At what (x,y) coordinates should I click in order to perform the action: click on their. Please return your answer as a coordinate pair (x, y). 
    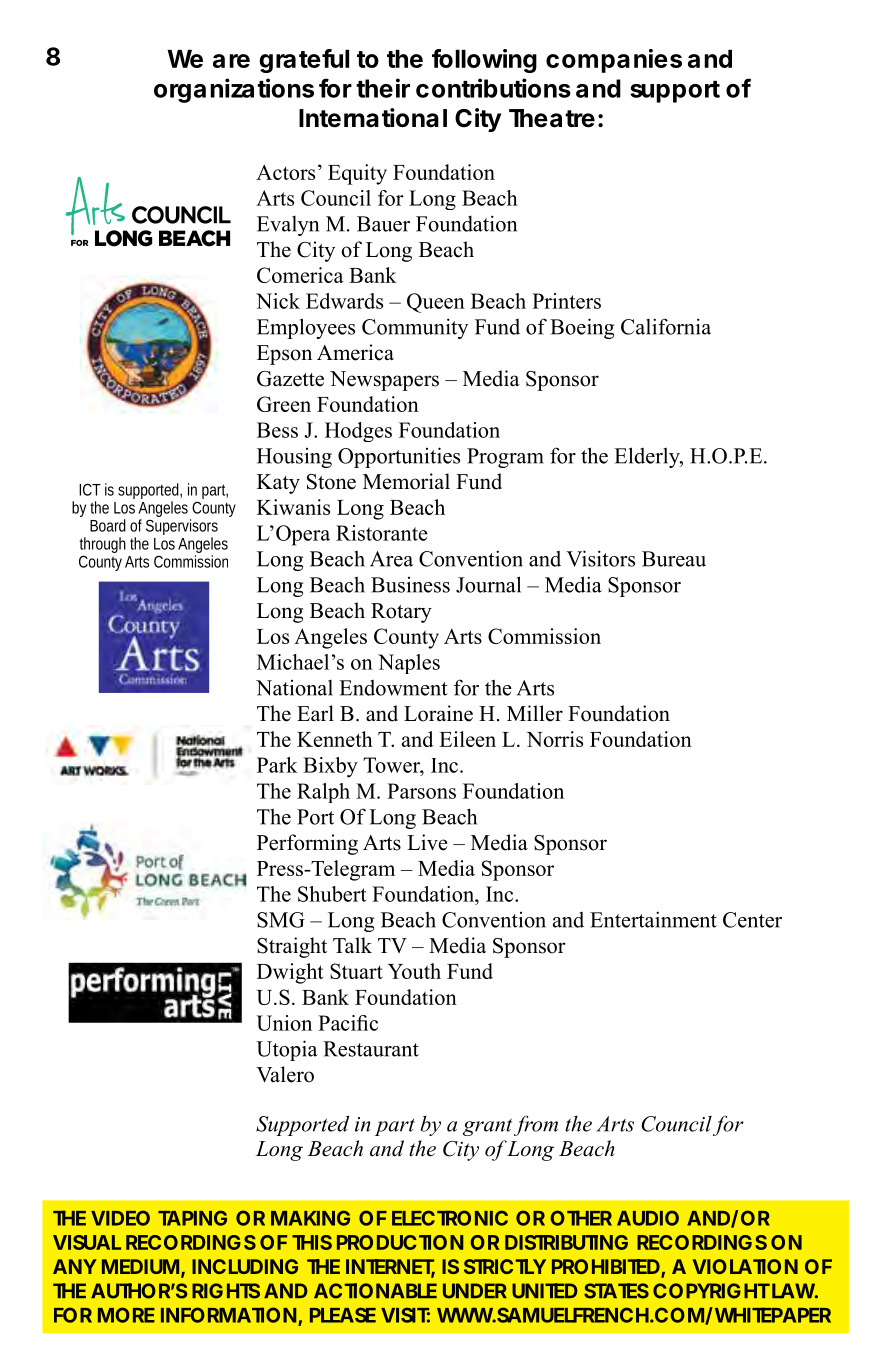
    Looking at the image, I should click on (383, 88).
